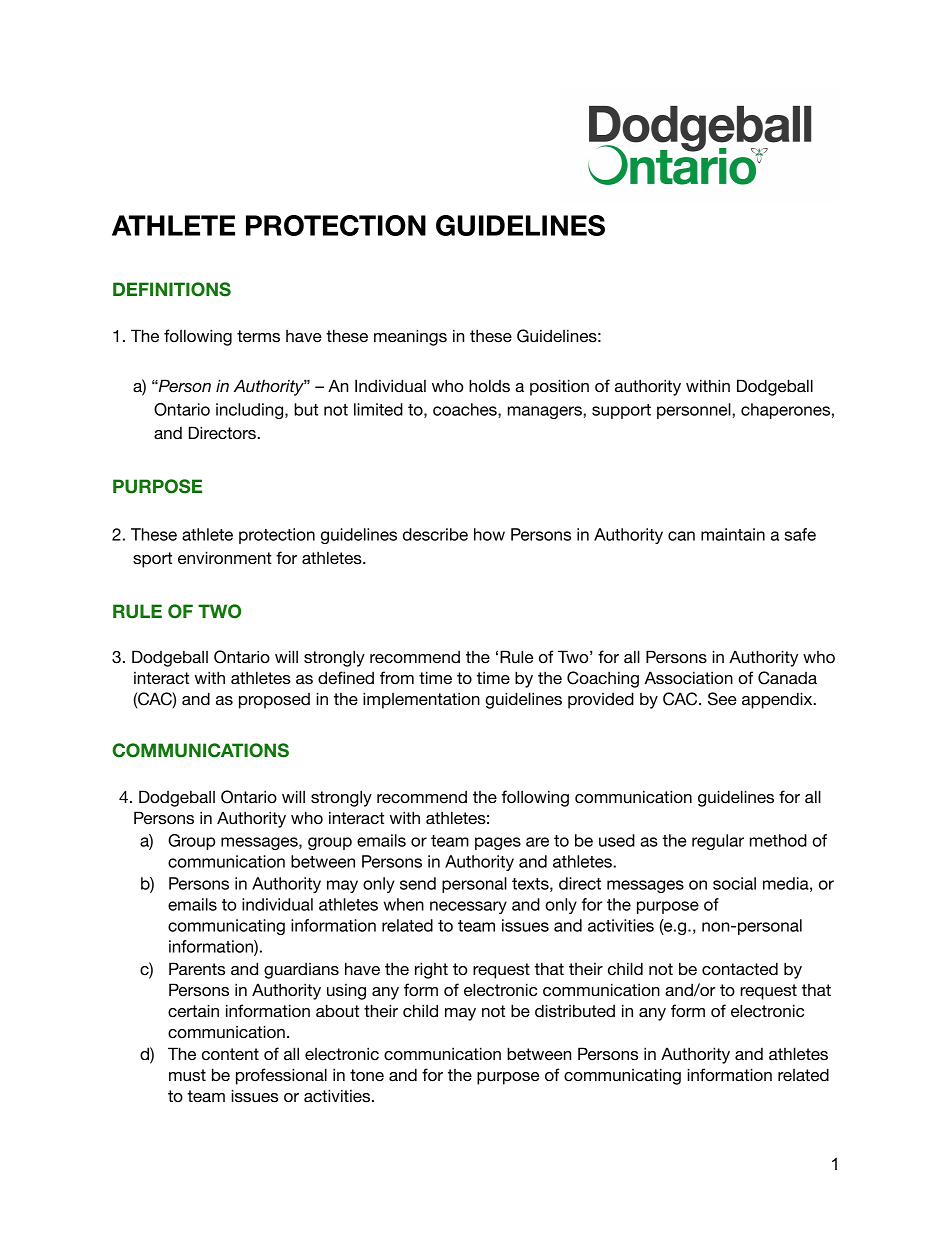 The width and height of the screenshot is (952, 1233). What do you see at coordinates (722, 699) in the screenshot?
I see `See` at bounding box center [722, 699].
